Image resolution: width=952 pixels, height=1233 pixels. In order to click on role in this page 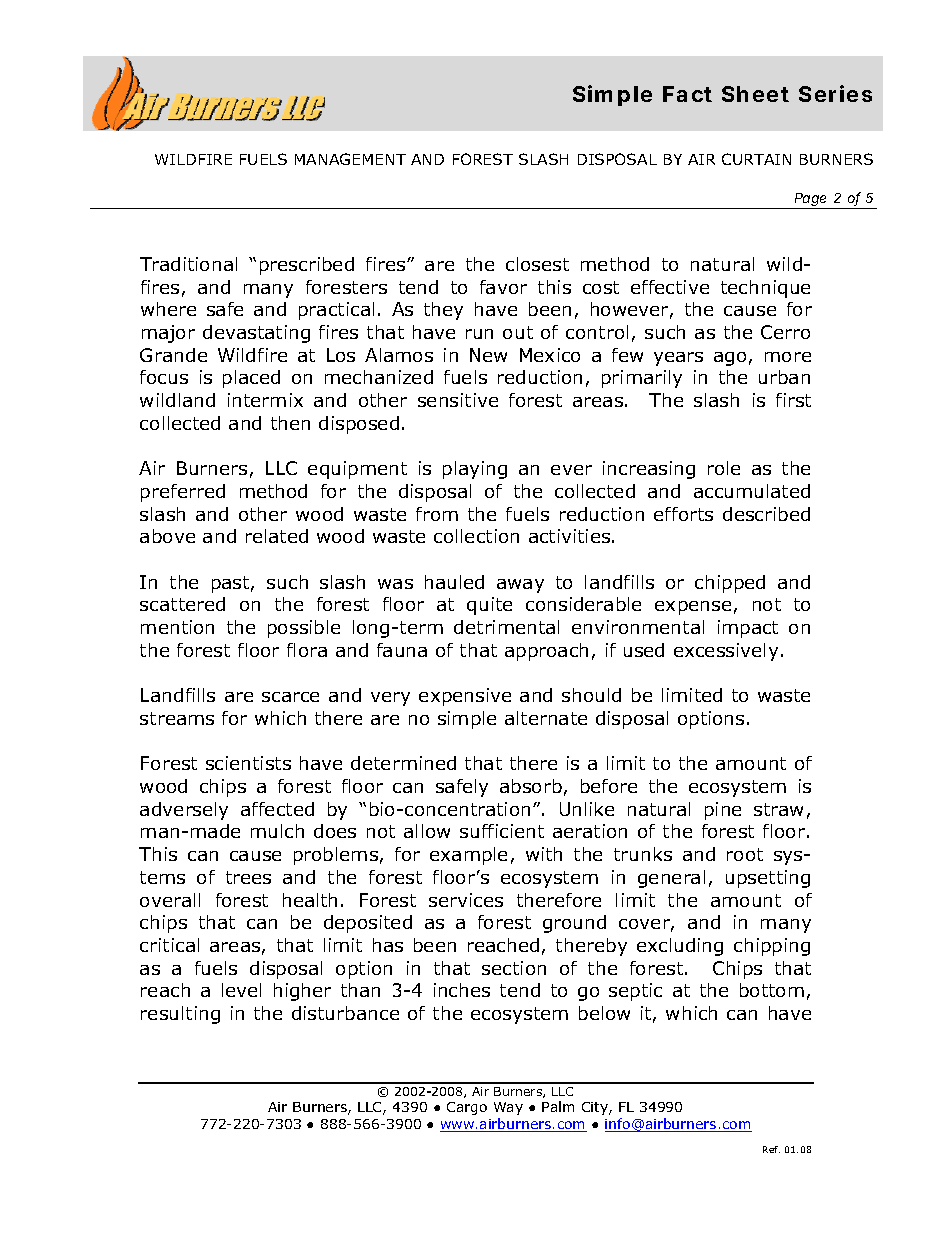, I will do `click(724, 468)`.
